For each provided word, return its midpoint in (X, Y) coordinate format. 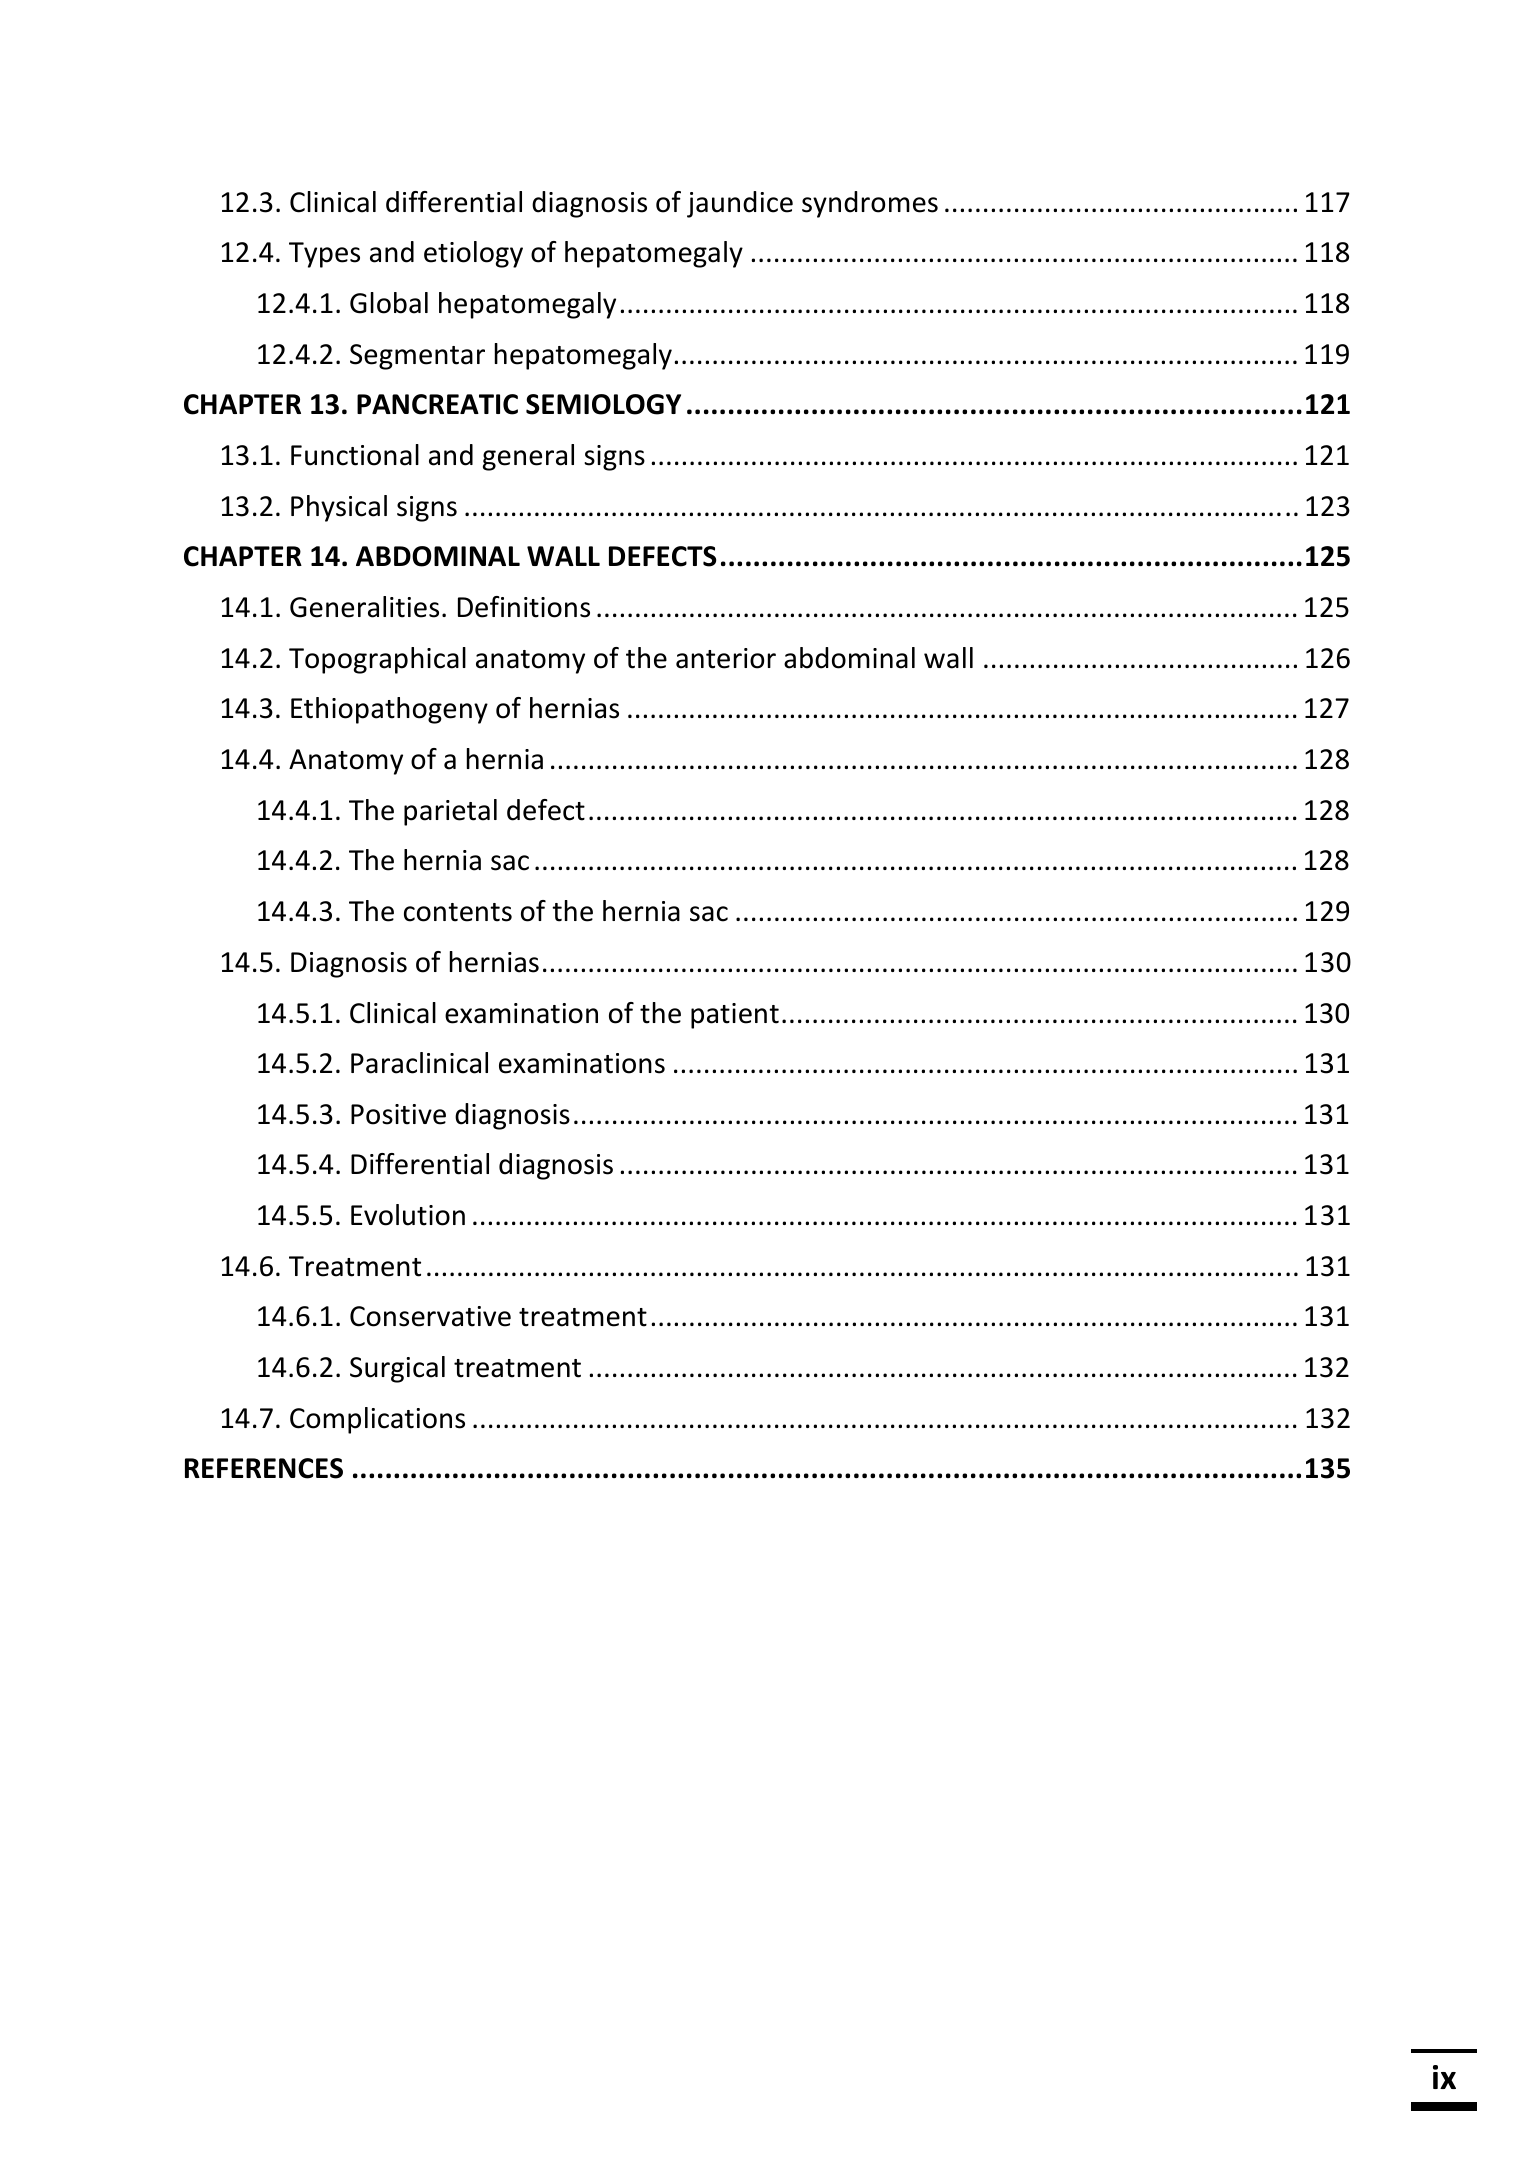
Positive (398, 1114)
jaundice (740, 204)
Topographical (377, 660)
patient (735, 1016)
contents (458, 912)
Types (324, 255)
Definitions (524, 607)
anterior (726, 658)
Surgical (397, 1369)
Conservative (430, 1316)
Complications (377, 1420)
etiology (473, 254)
